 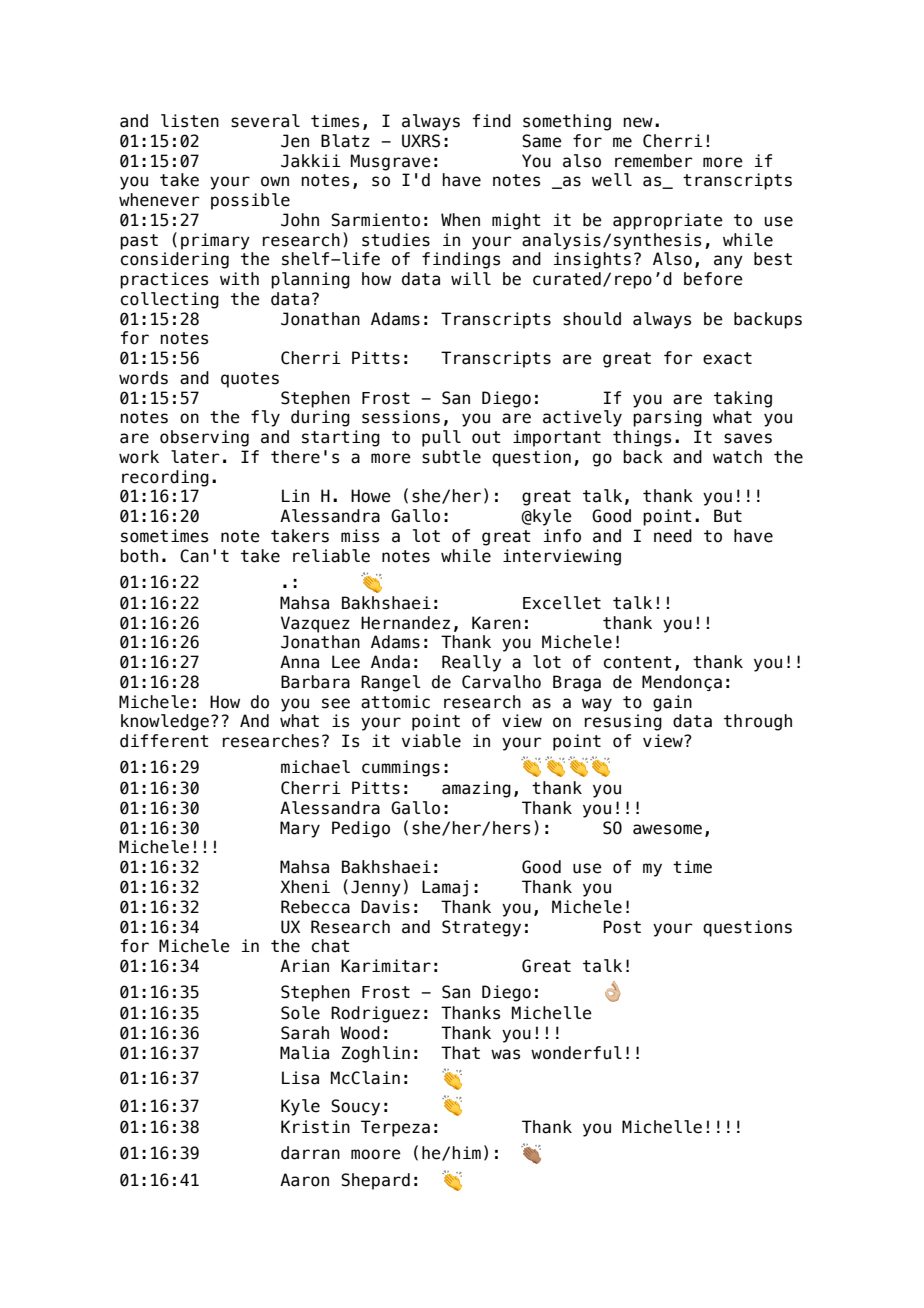 What do you see at coordinates (315, 907) in the screenshot?
I see `Rebecca` at bounding box center [315, 907].
